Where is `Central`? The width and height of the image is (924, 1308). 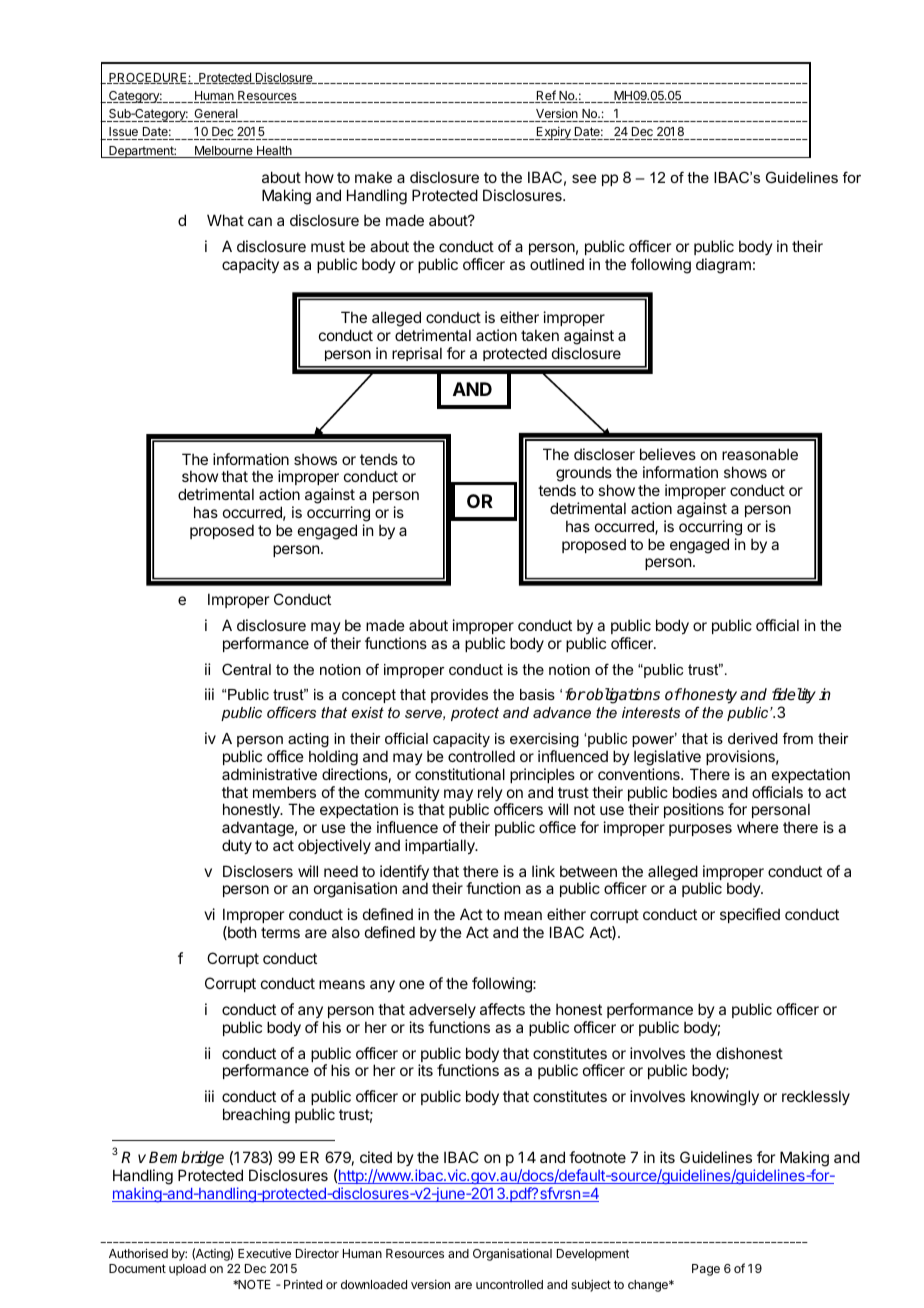
Central is located at coordinates (246, 669).
